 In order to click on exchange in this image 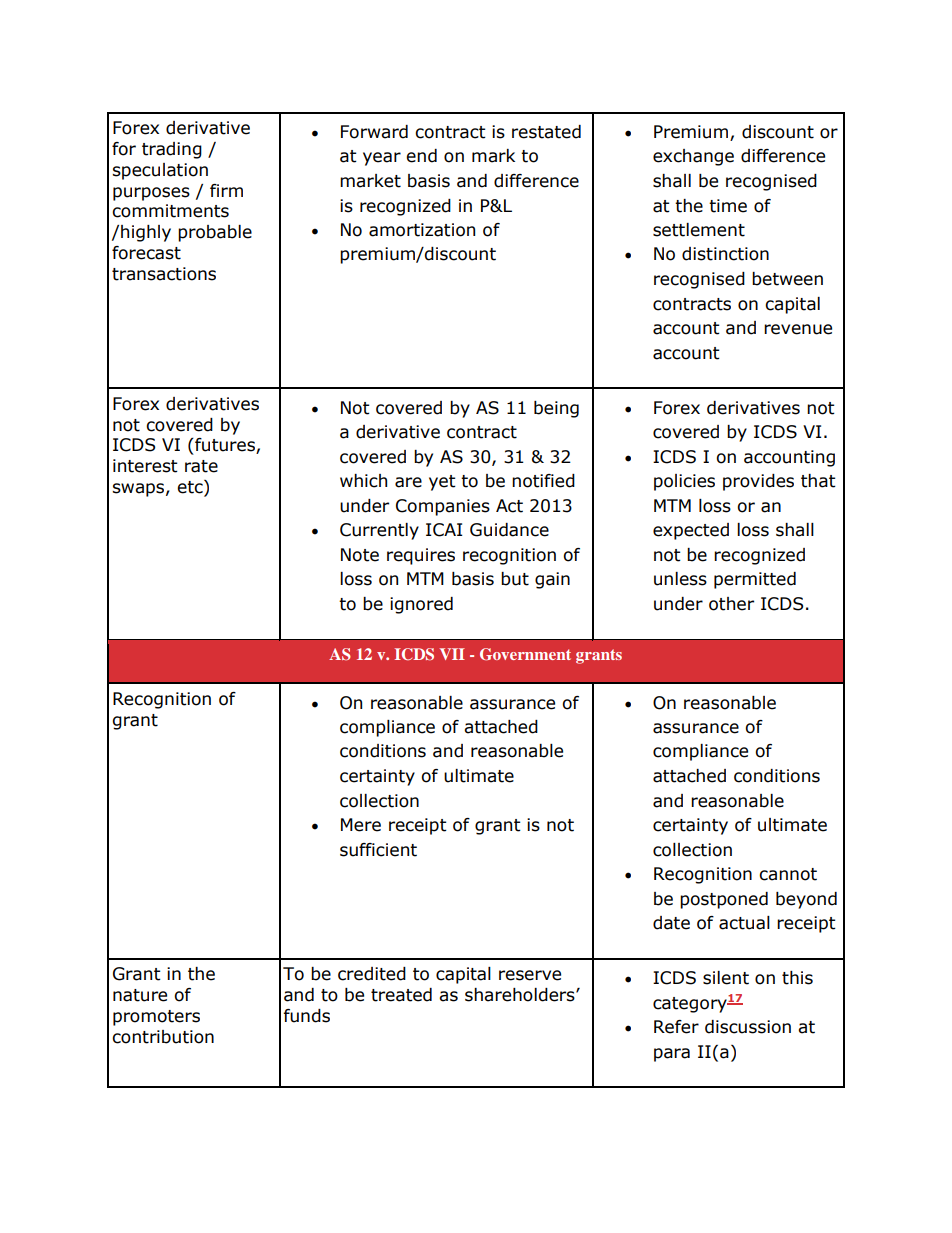, I will do `click(693, 157)`.
